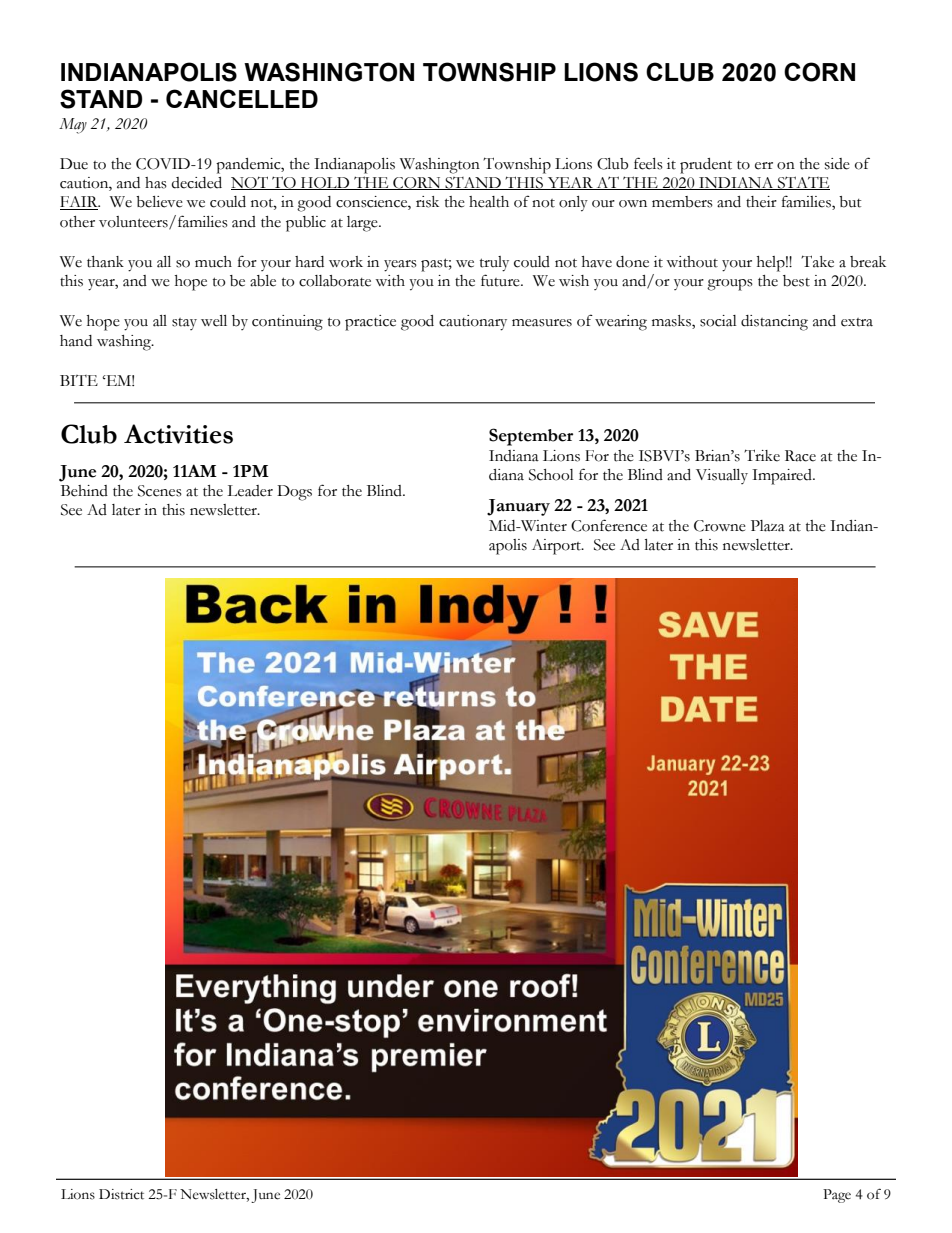 This document has width=952, height=1233. Describe the element at coordinates (764, 166) in the document. I see `err` at that location.
